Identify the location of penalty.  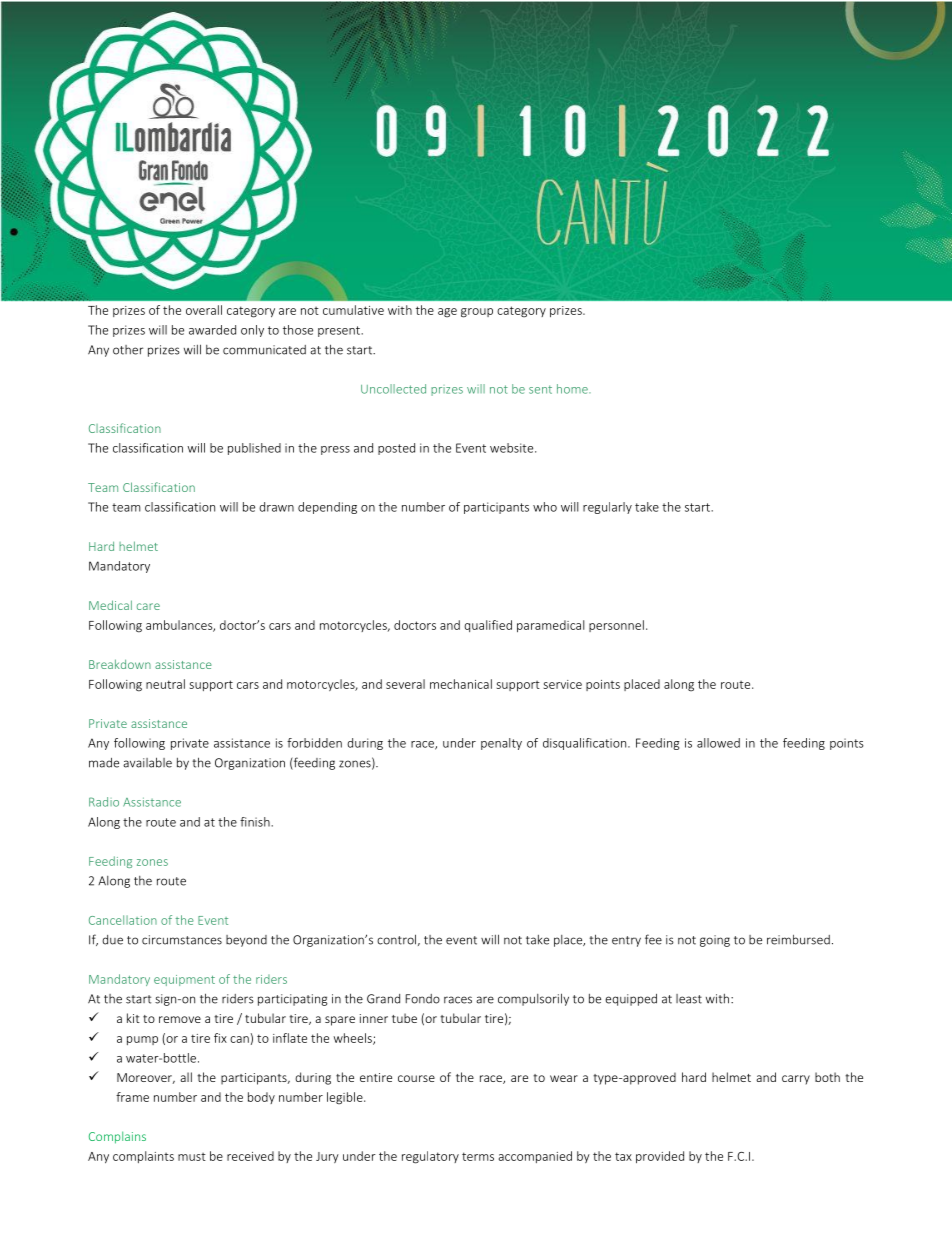
(501, 744).
